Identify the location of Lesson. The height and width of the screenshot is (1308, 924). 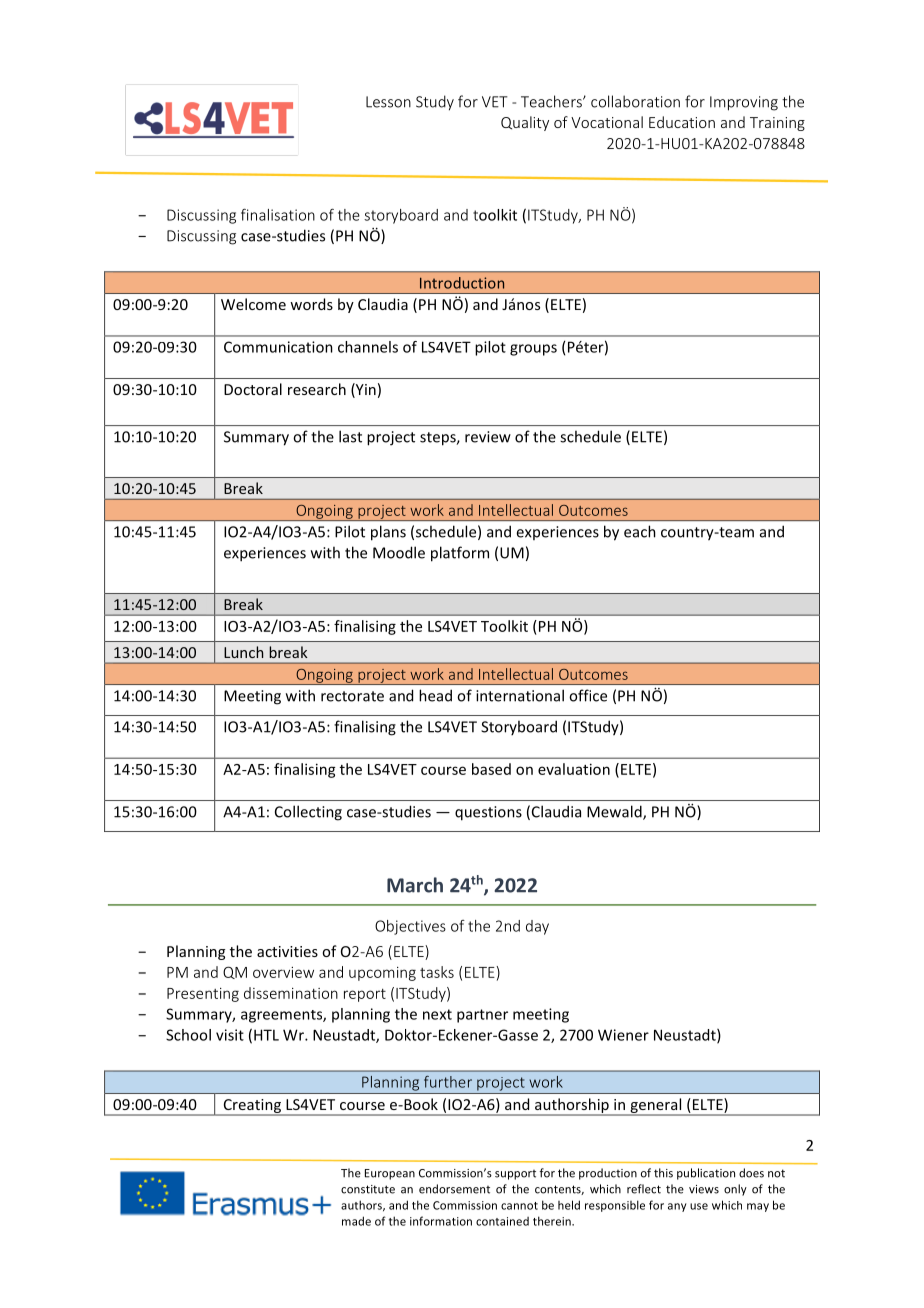
(388, 102).
